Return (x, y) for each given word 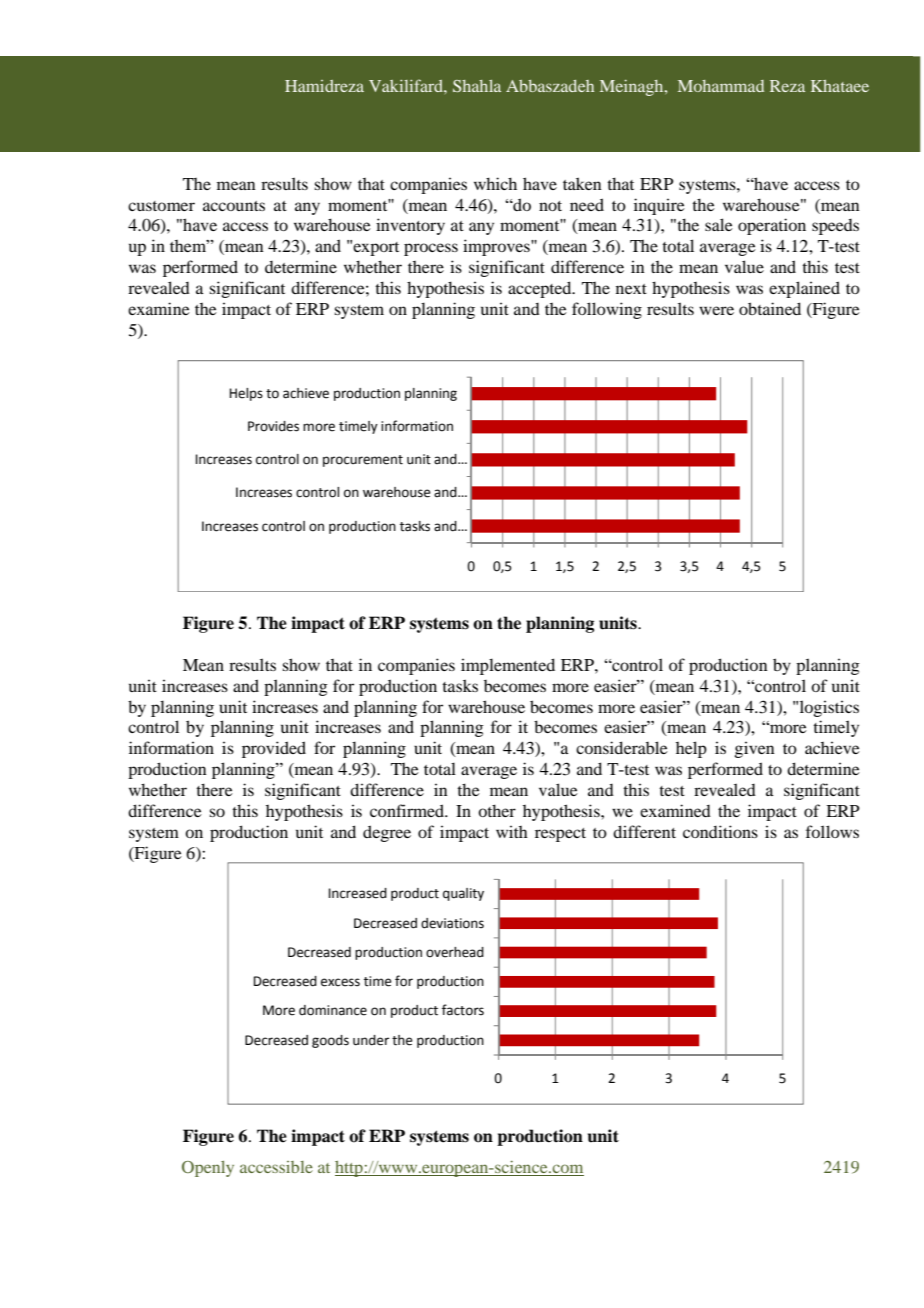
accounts (234, 206)
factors (463, 1010)
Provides (273, 426)
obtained (770, 308)
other (497, 810)
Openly (208, 1169)
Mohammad (721, 86)
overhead (455, 952)
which (495, 183)
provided (274, 749)
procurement (363, 461)
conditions (720, 831)
